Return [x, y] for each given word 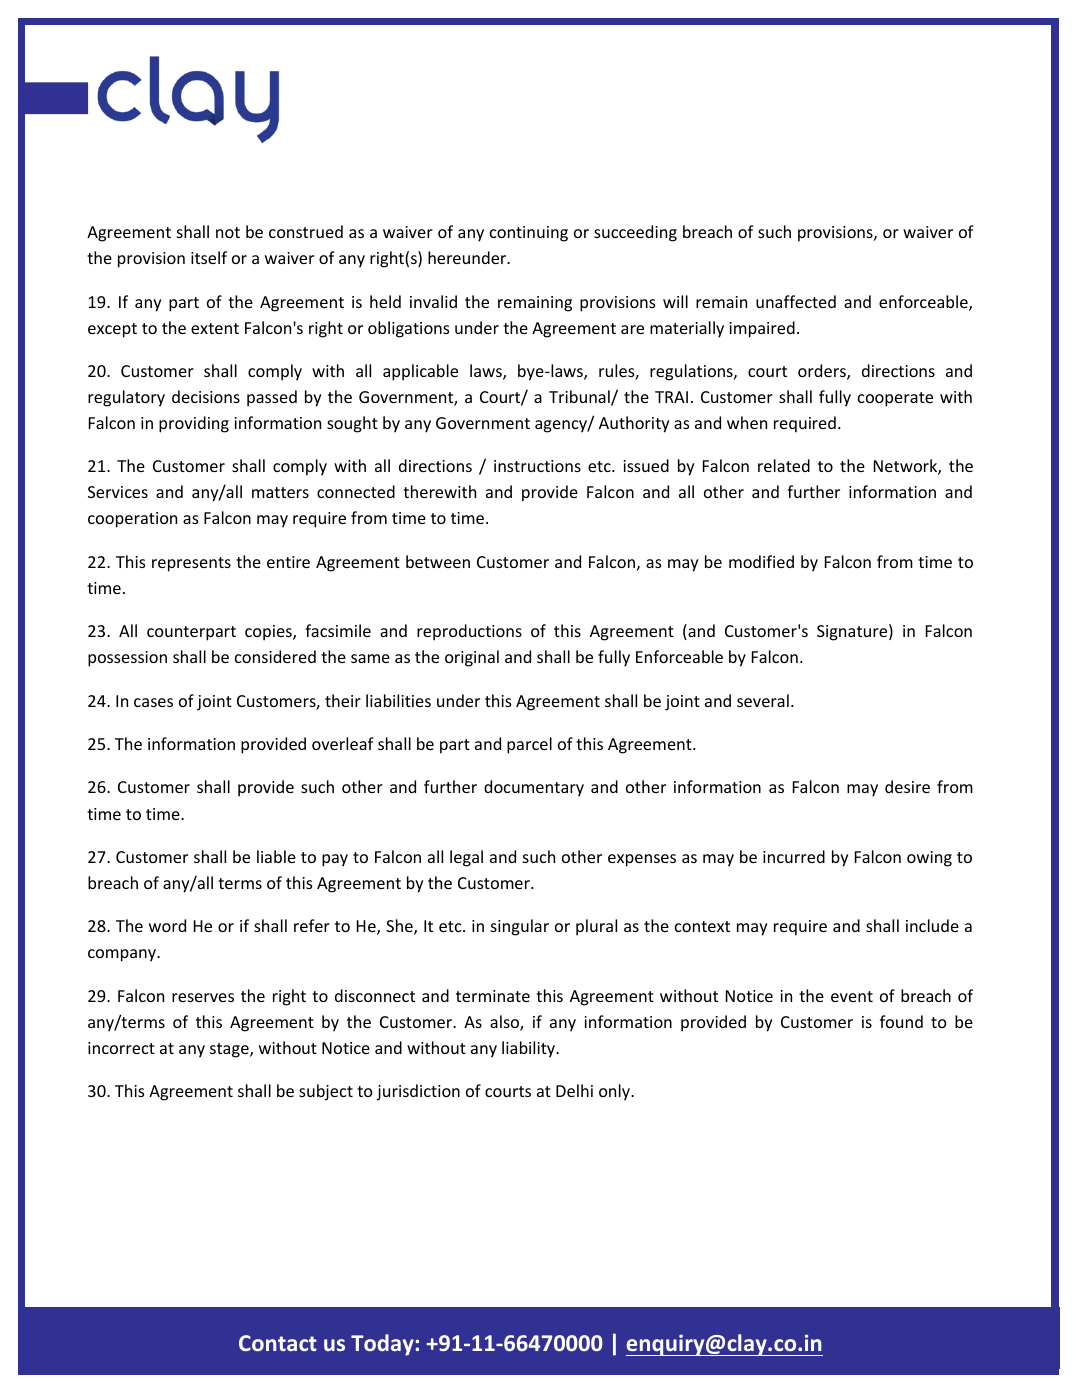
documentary [534, 788]
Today [383, 1345]
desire [907, 786]
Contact [278, 1343]
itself [209, 257]
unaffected [796, 301]
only [615, 1092]
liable [276, 856]
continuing [529, 234]
